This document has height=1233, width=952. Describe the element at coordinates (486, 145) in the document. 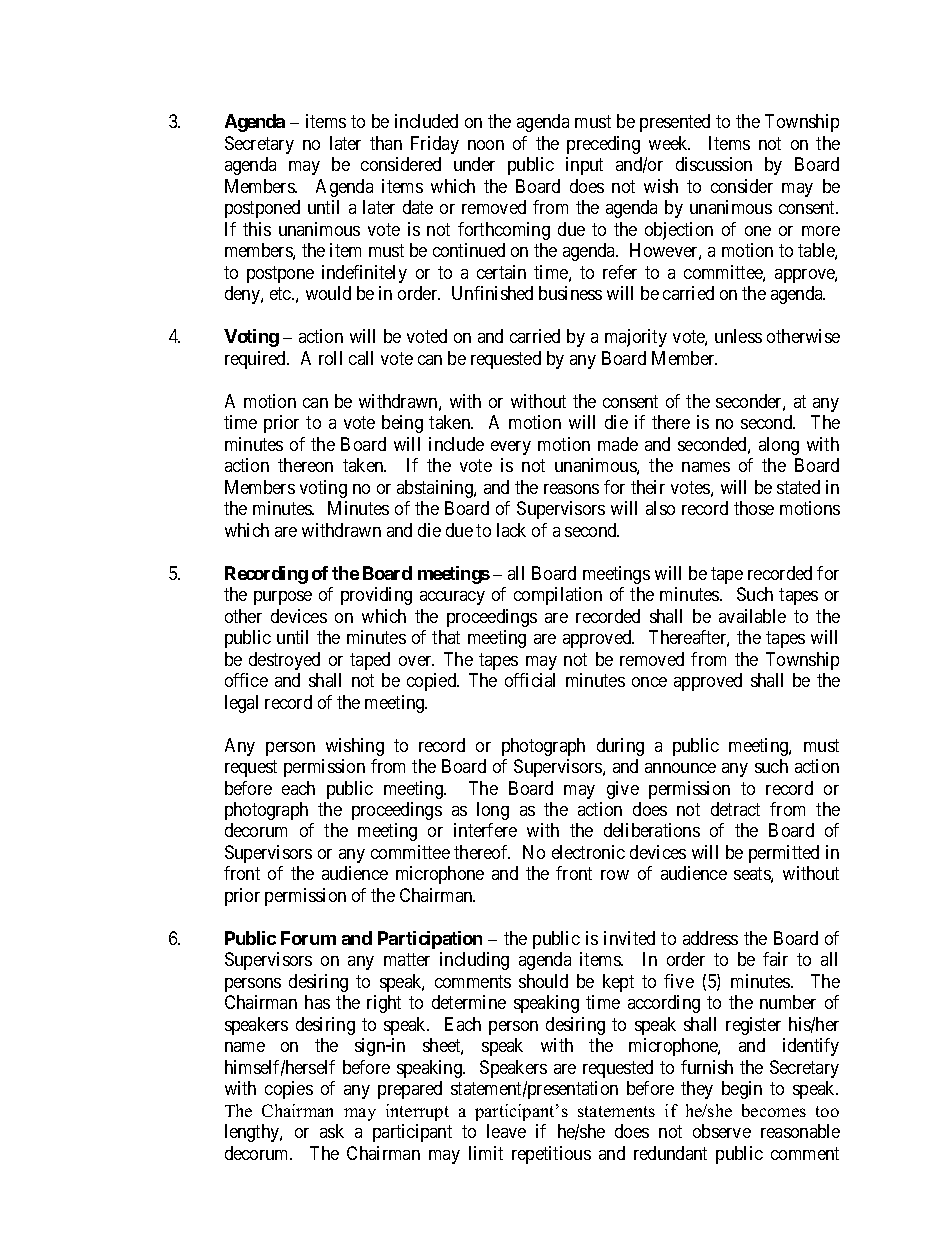

I see `noon` at that location.
